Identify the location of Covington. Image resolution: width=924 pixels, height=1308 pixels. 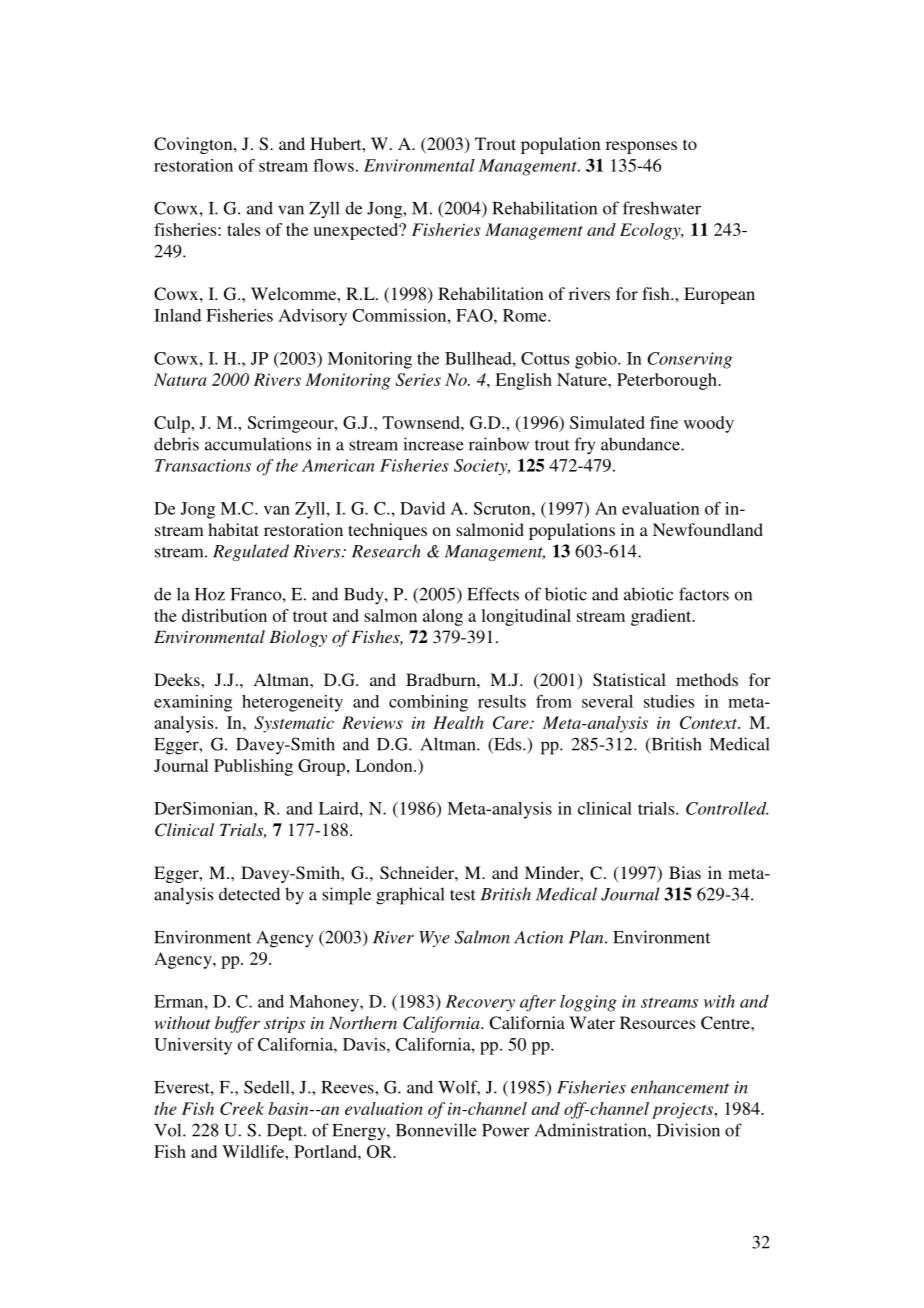
(194, 145).
